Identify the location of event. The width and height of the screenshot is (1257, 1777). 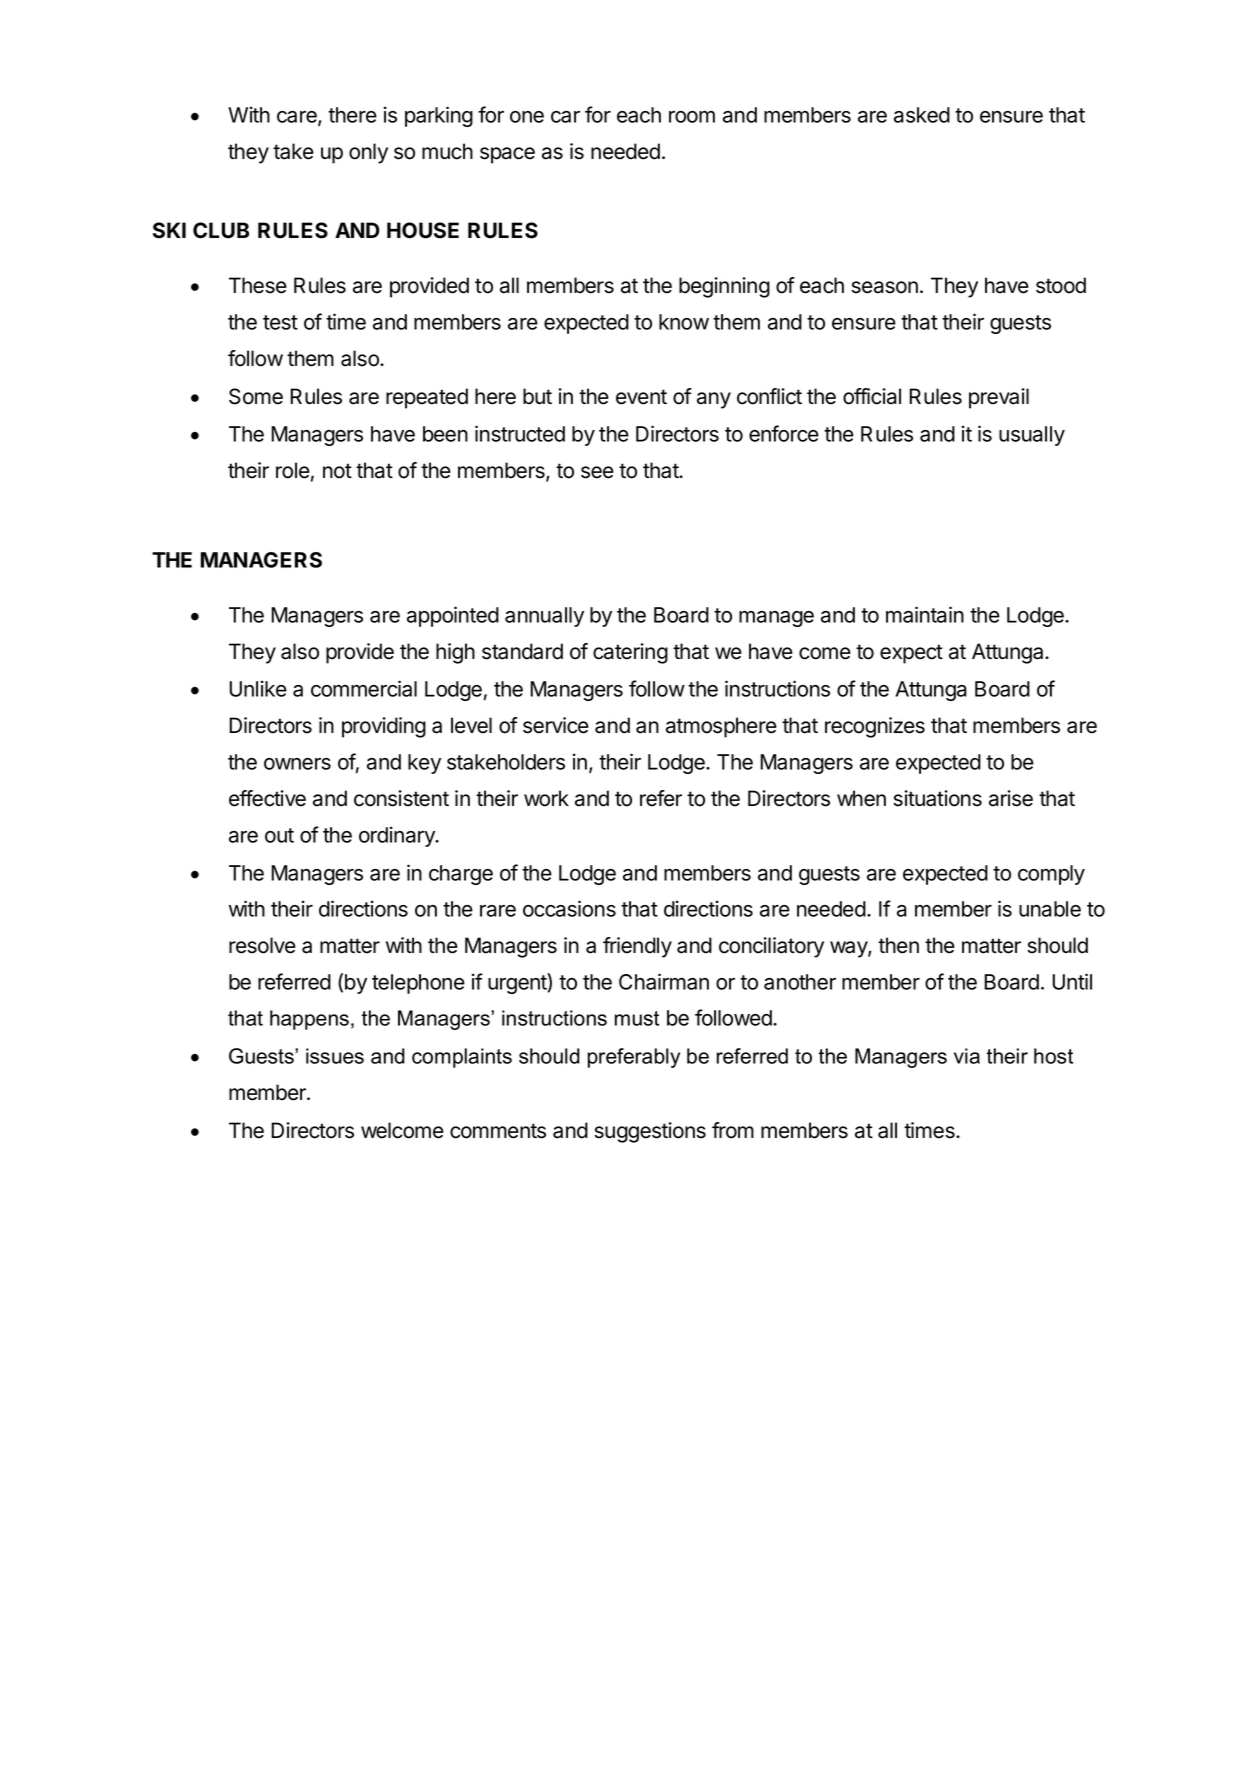
(641, 397).
